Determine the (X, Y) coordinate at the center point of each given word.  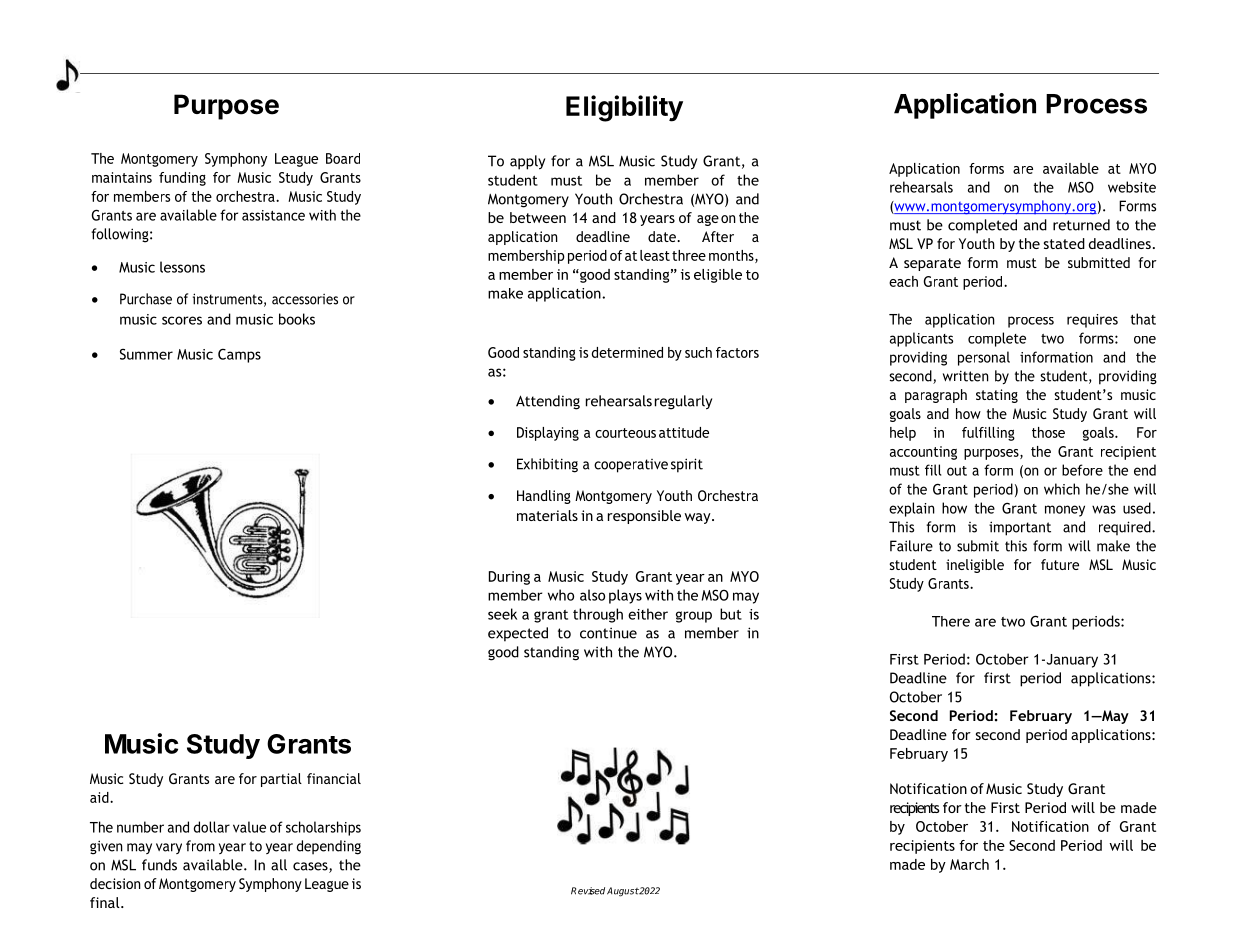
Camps (239, 355)
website (1132, 187)
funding (182, 179)
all (279, 865)
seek (502, 614)
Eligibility (624, 108)
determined (627, 352)
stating (997, 396)
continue (608, 633)
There (951, 621)
